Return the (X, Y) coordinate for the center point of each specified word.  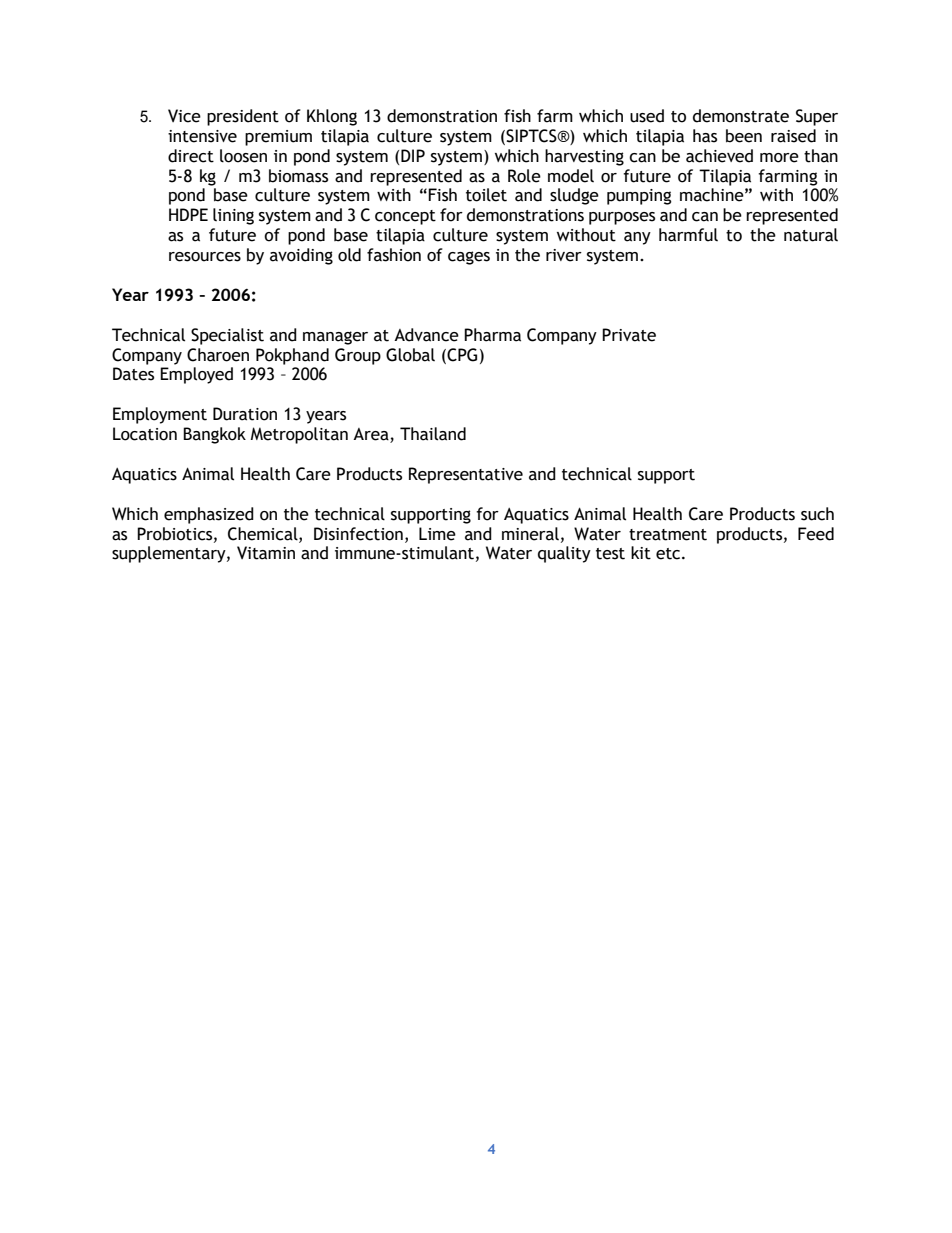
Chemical (264, 534)
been (744, 136)
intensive (202, 136)
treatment (668, 535)
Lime (437, 534)
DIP (413, 155)
